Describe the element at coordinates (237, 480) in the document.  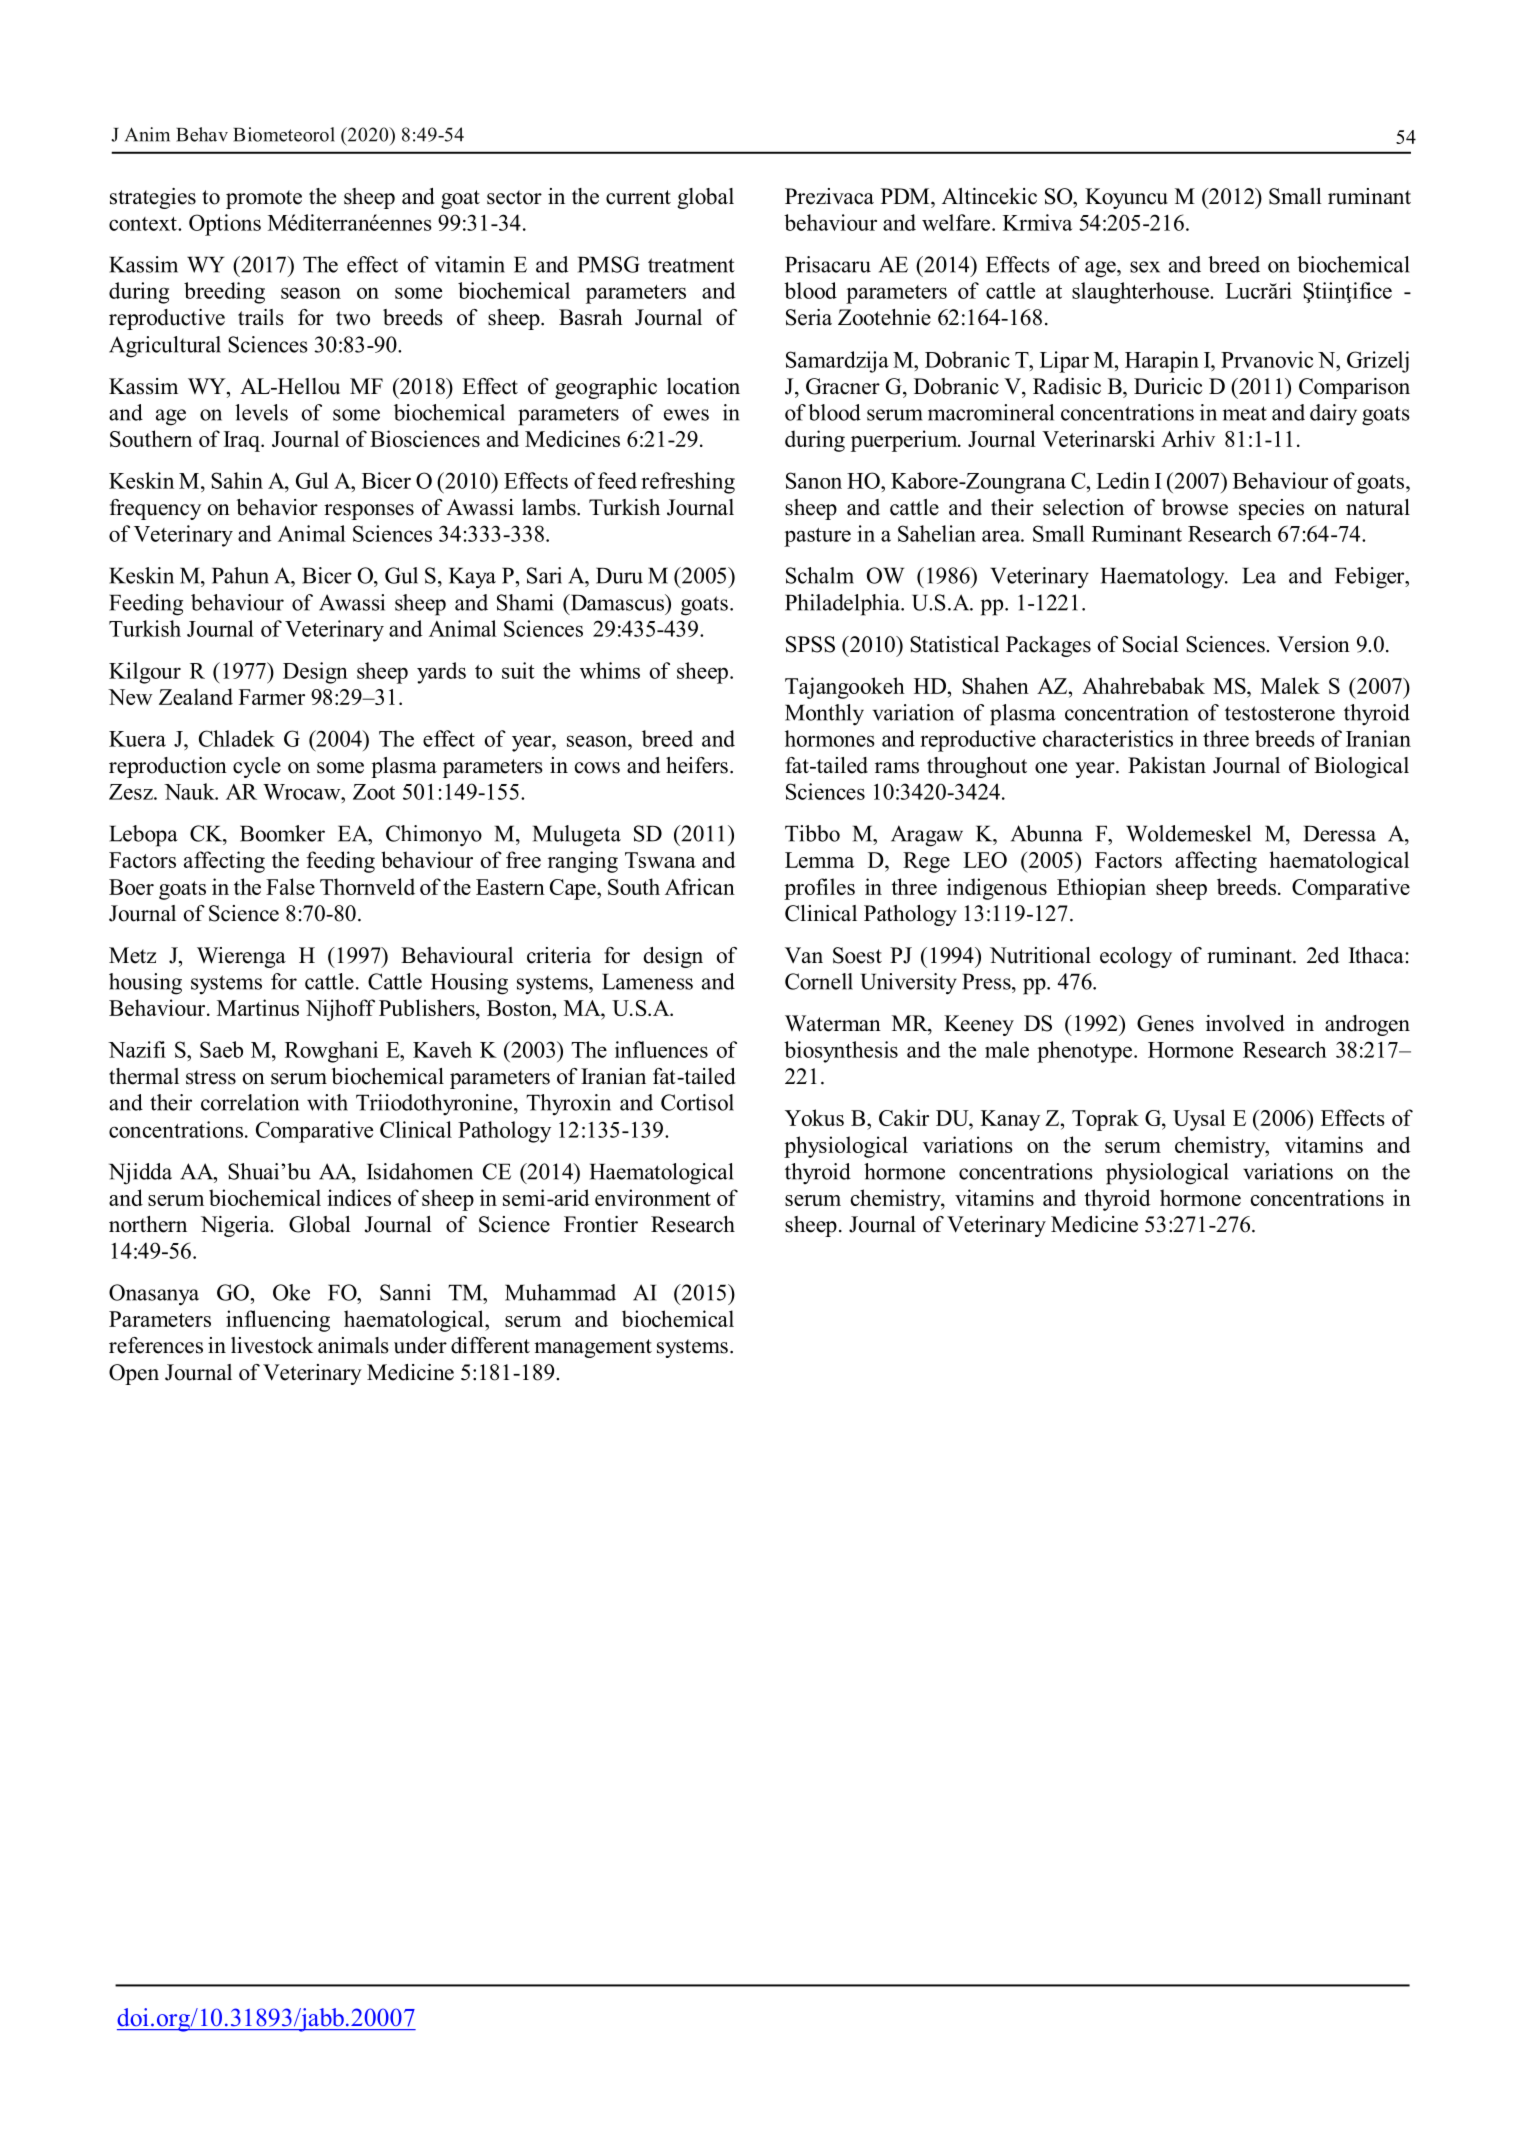
I see `Sahin` at that location.
